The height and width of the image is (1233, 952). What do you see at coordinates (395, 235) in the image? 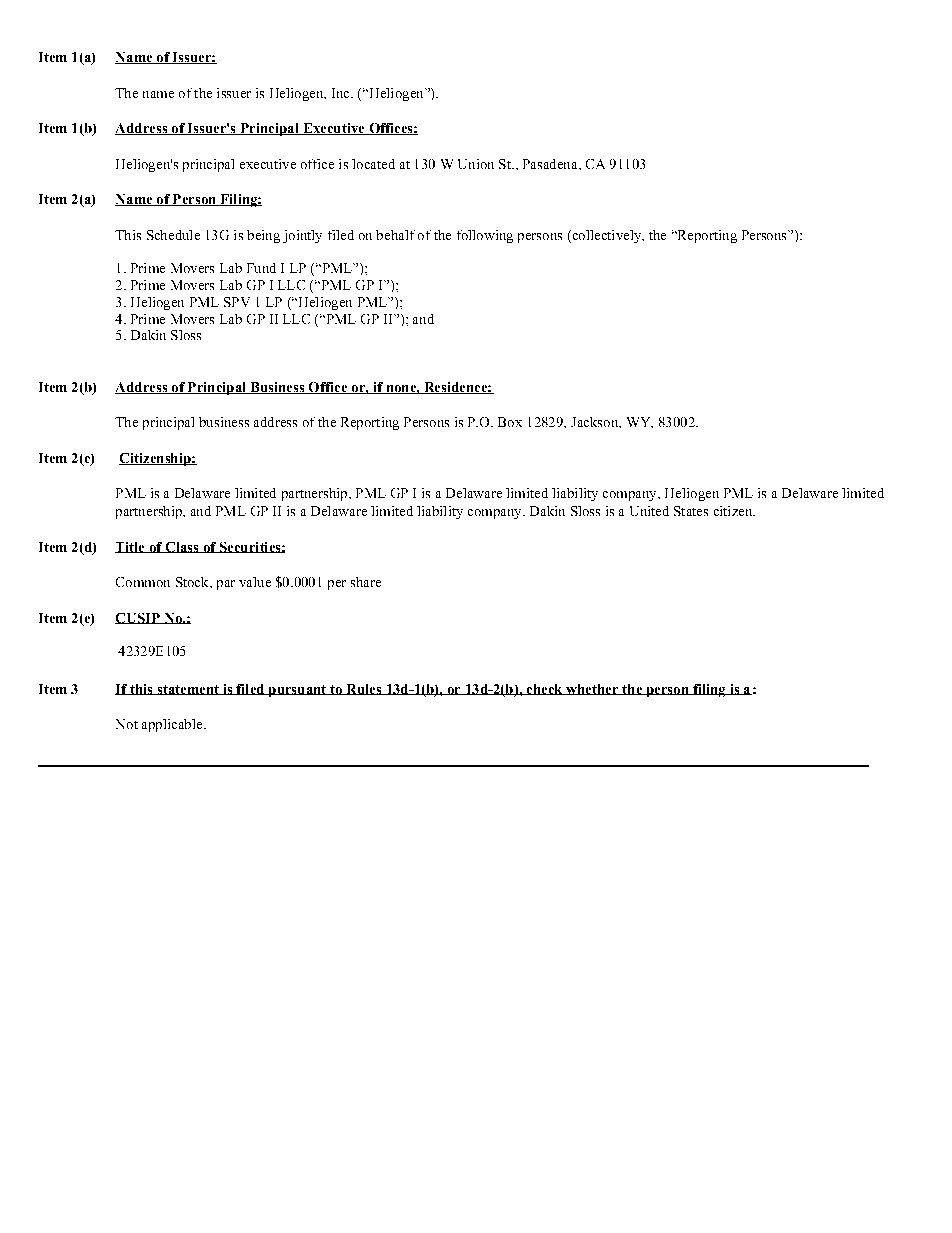
I see `behalf` at bounding box center [395, 235].
